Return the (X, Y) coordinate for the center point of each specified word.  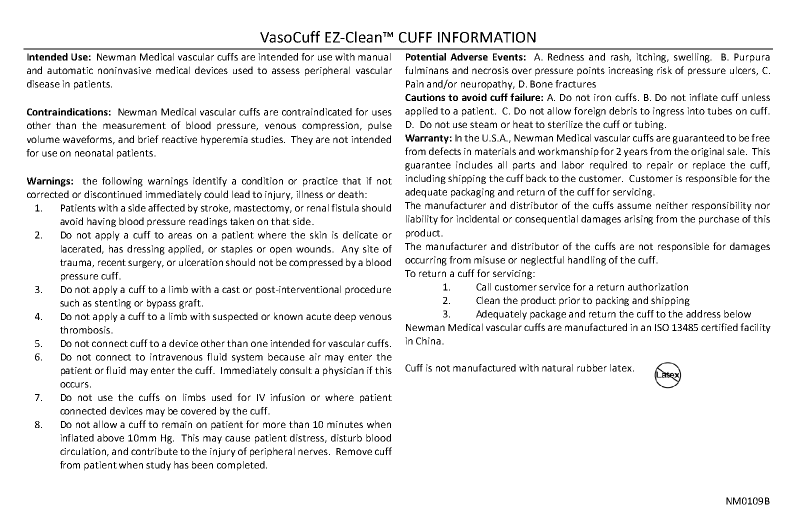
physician (343, 371)
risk (664, 70)
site (371, 249)
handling (587, 261)
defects (445, 151)
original (707, 152)
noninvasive (124, 70)
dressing (146, 250)
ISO (662, 327)
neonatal (94, 153)
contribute (154, 451)
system (247, 358)
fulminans (427, 70)
